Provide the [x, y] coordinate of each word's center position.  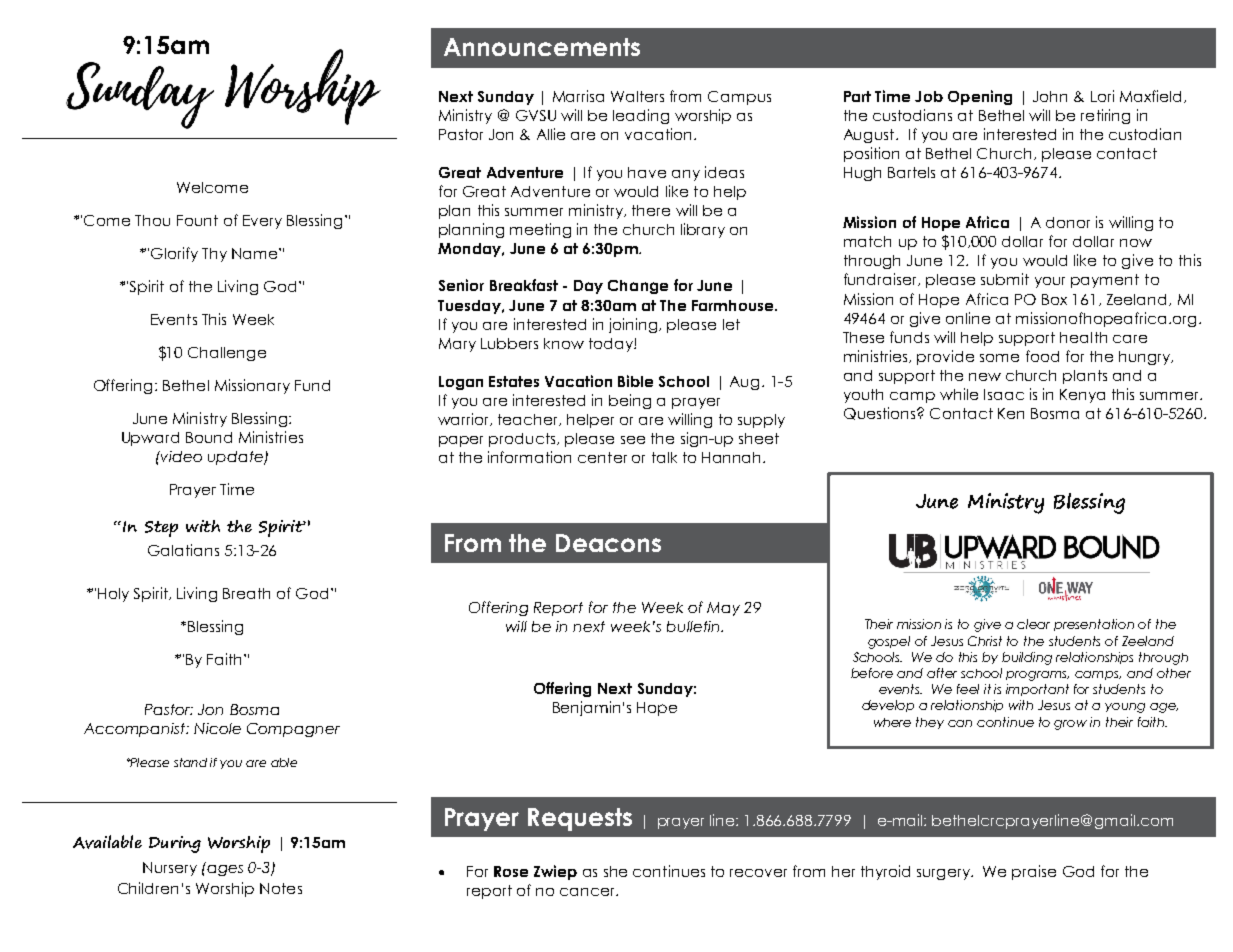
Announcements [542, 47]
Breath [246, 593]
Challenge [227, 354]
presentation [1094, 625]
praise [1034, 872]
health [1083, 337]
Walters [637, 96]
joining [634, 325]
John [1050, 96]
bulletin [694, 626]
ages [224, 869]
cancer [588, 892]
